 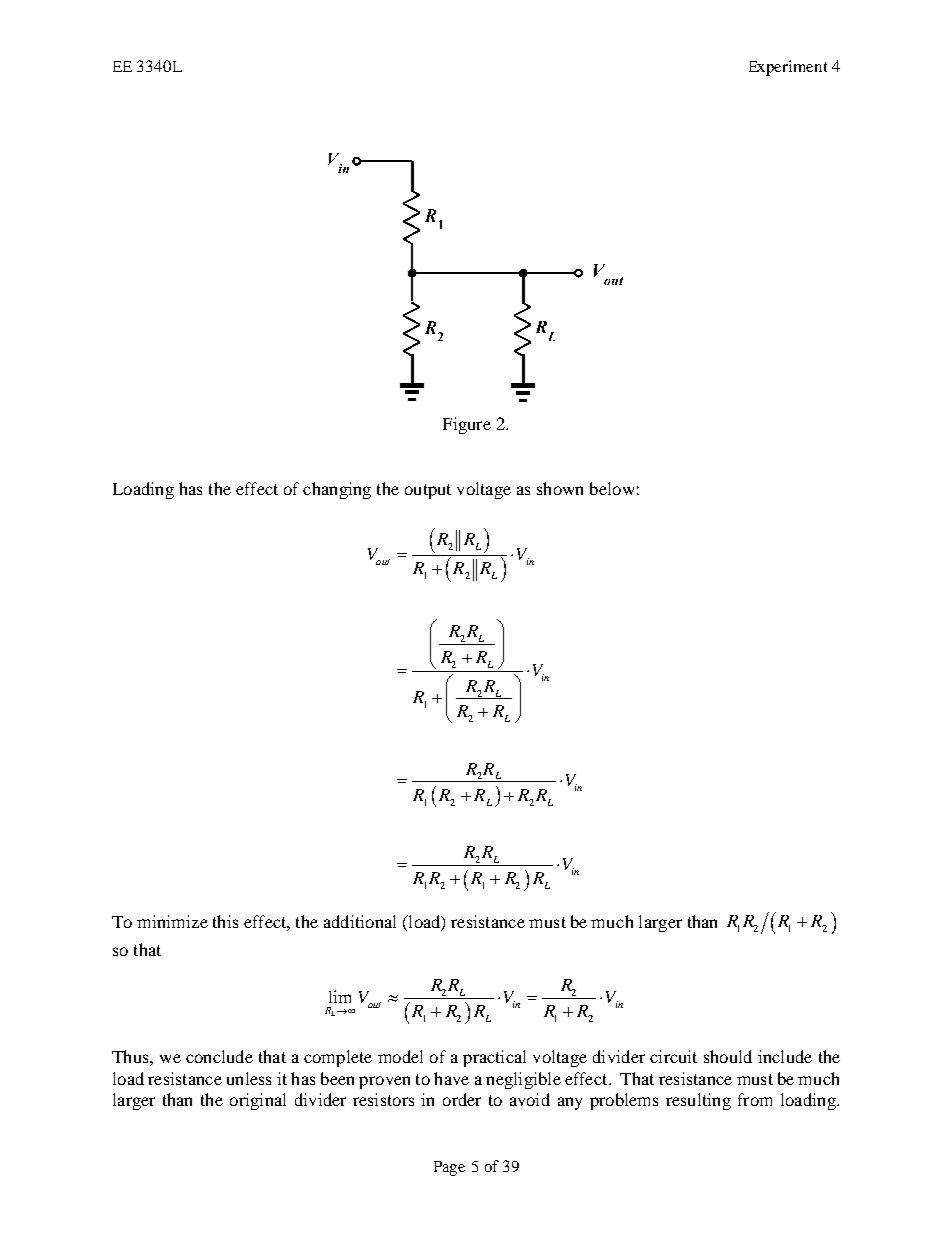 What do you see at coordinates (462, 1099) in the screenshot?
I see `order` at bounding box center [462, 1099].
